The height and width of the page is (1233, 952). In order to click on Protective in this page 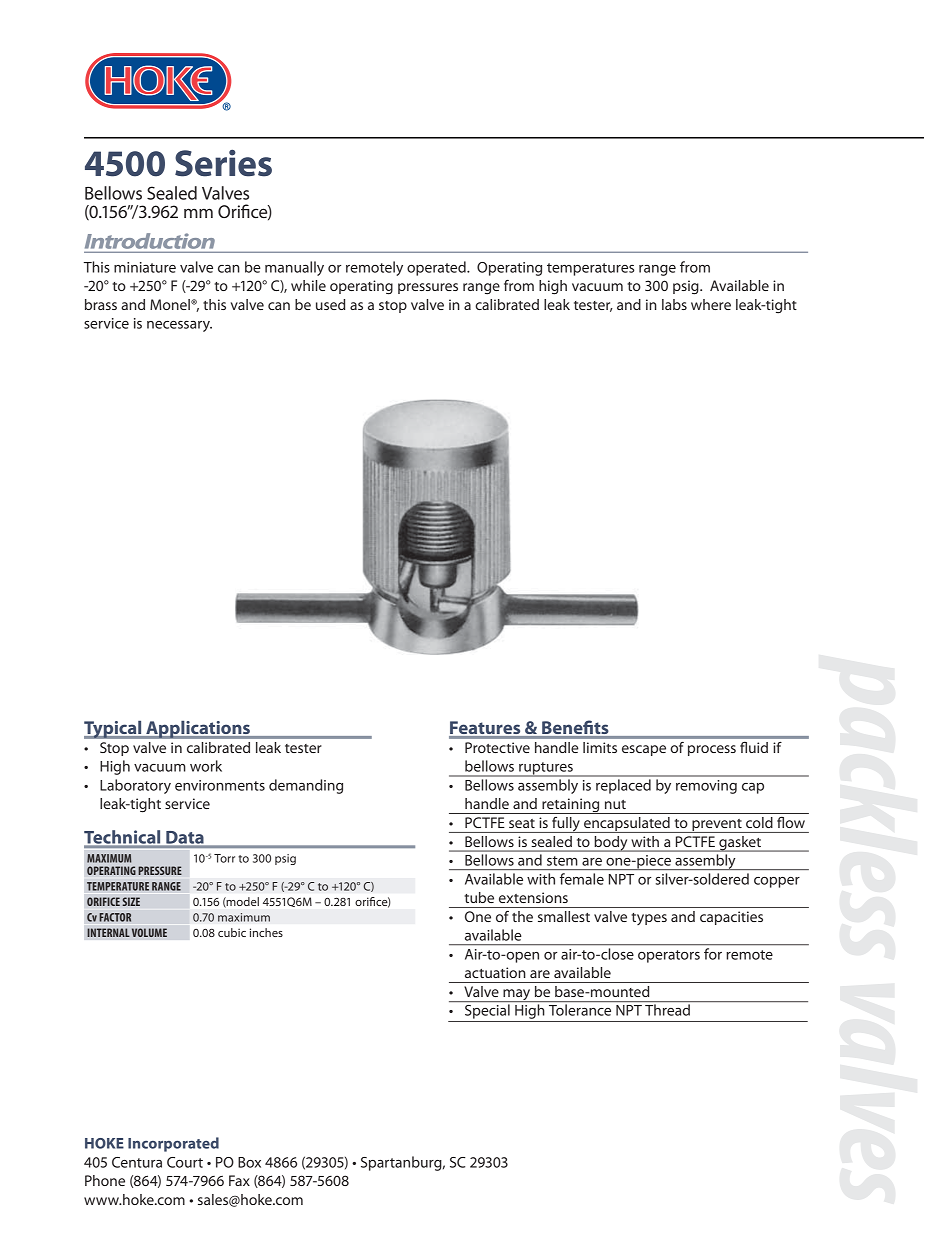, I will do `click(497, 747)`.
